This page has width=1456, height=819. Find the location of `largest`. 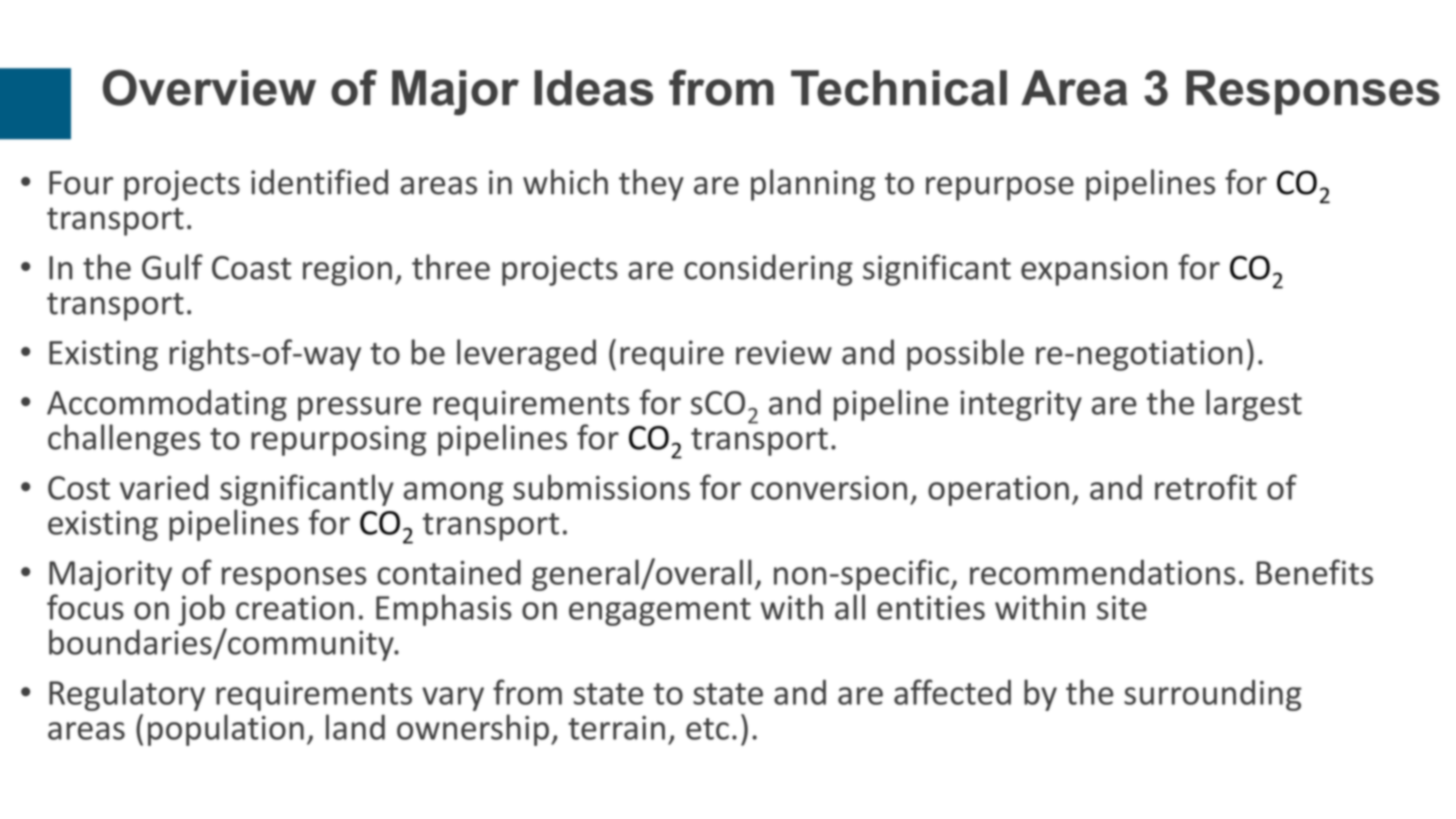

largest is located at coordinates (1254, 405).
